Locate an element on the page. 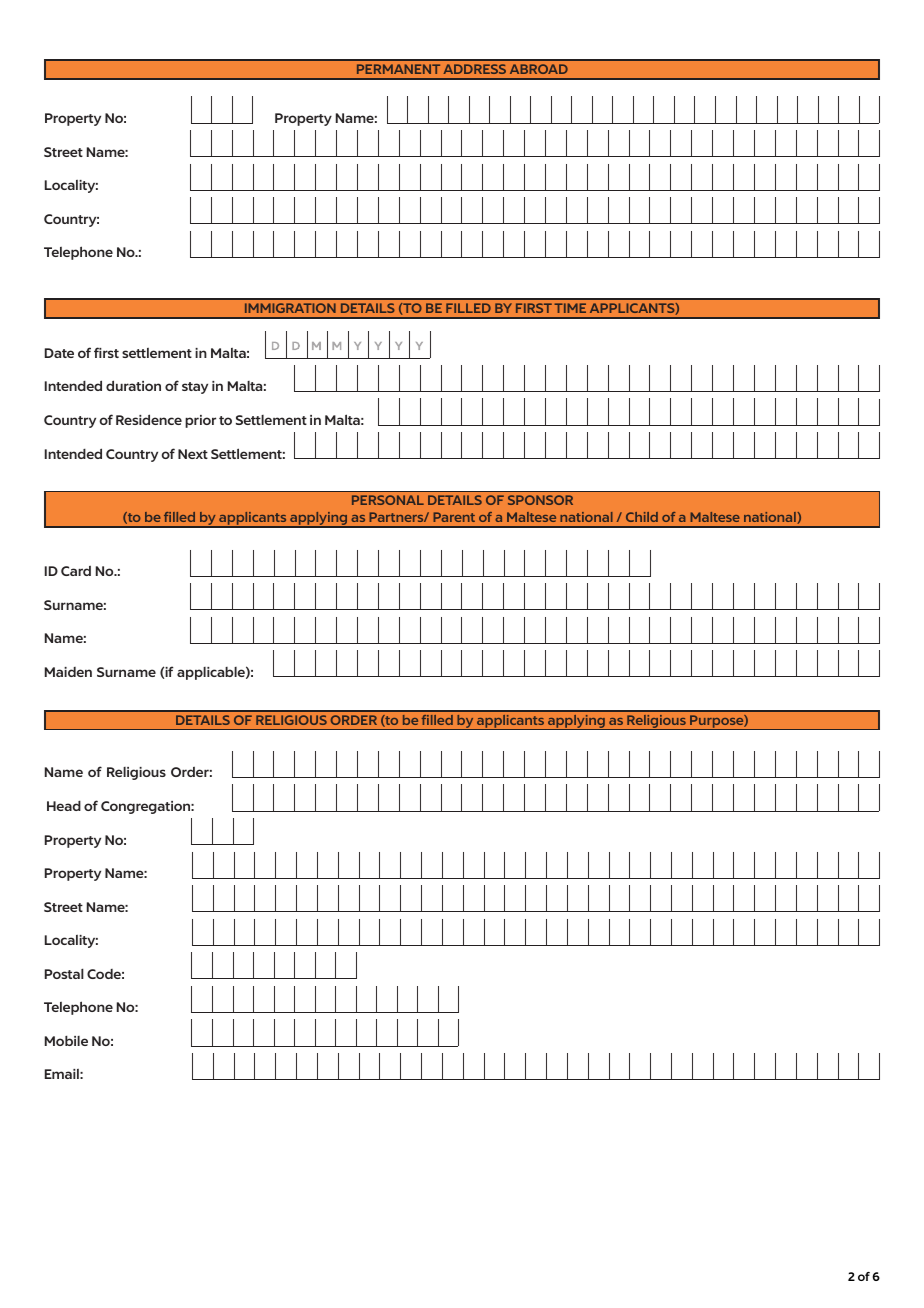 This image has height=1308, width=924. Head is located at coordinates (64, 806).
